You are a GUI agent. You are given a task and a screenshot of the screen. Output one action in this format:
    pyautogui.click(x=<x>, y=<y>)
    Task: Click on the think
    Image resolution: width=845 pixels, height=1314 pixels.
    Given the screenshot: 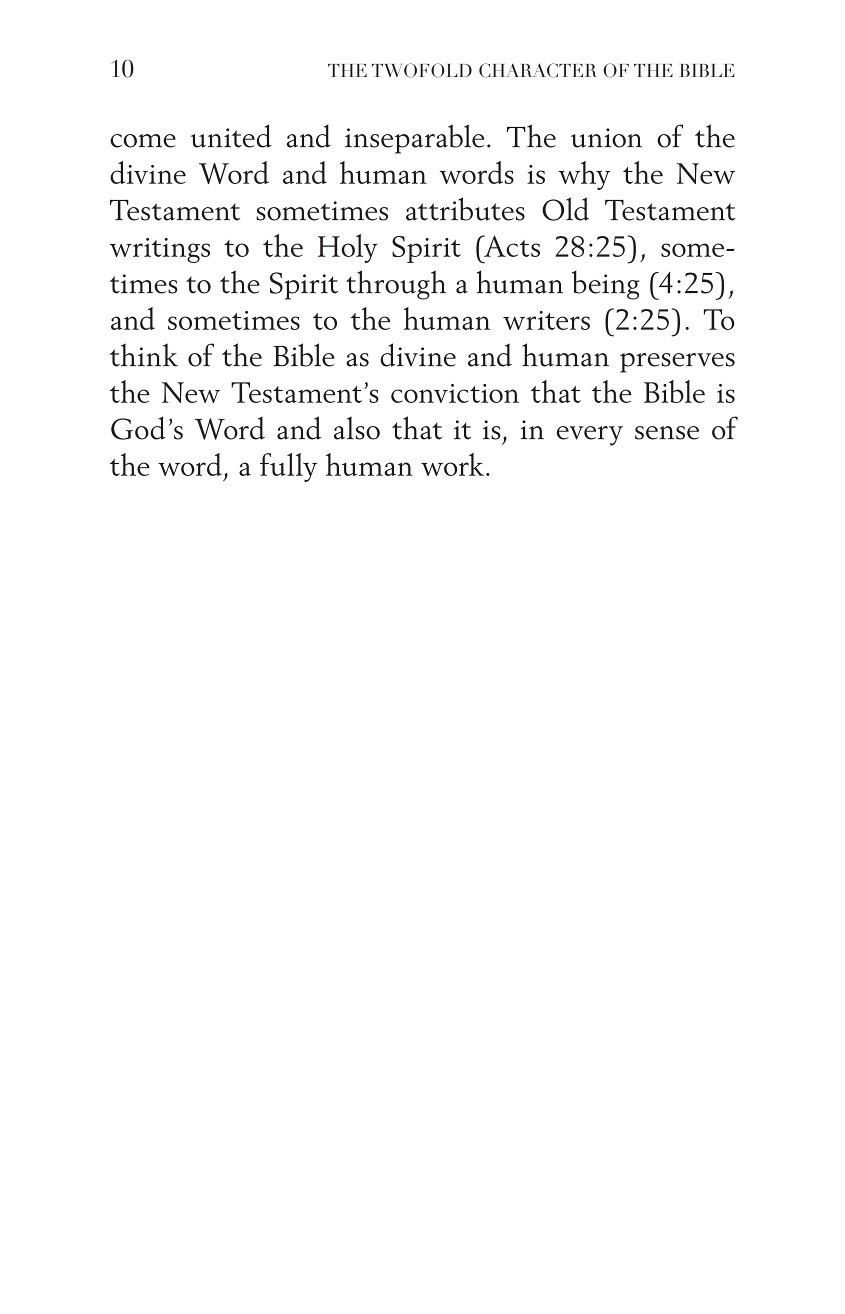 What is the action you would take?
    pyautogui.click(x=144, y=355)
